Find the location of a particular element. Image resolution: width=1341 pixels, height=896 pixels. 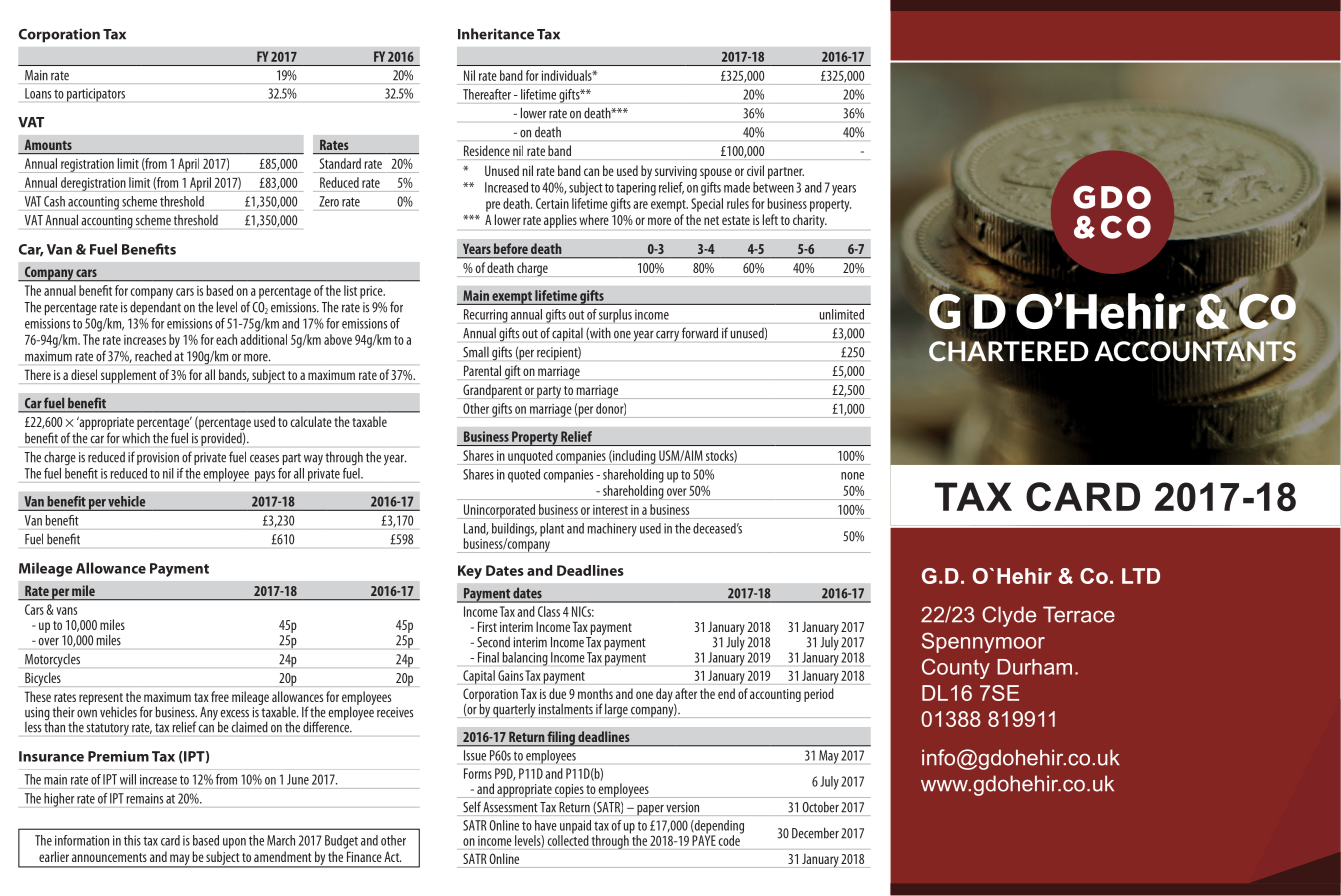

Inheritance is located at coordinates (496, 34).
